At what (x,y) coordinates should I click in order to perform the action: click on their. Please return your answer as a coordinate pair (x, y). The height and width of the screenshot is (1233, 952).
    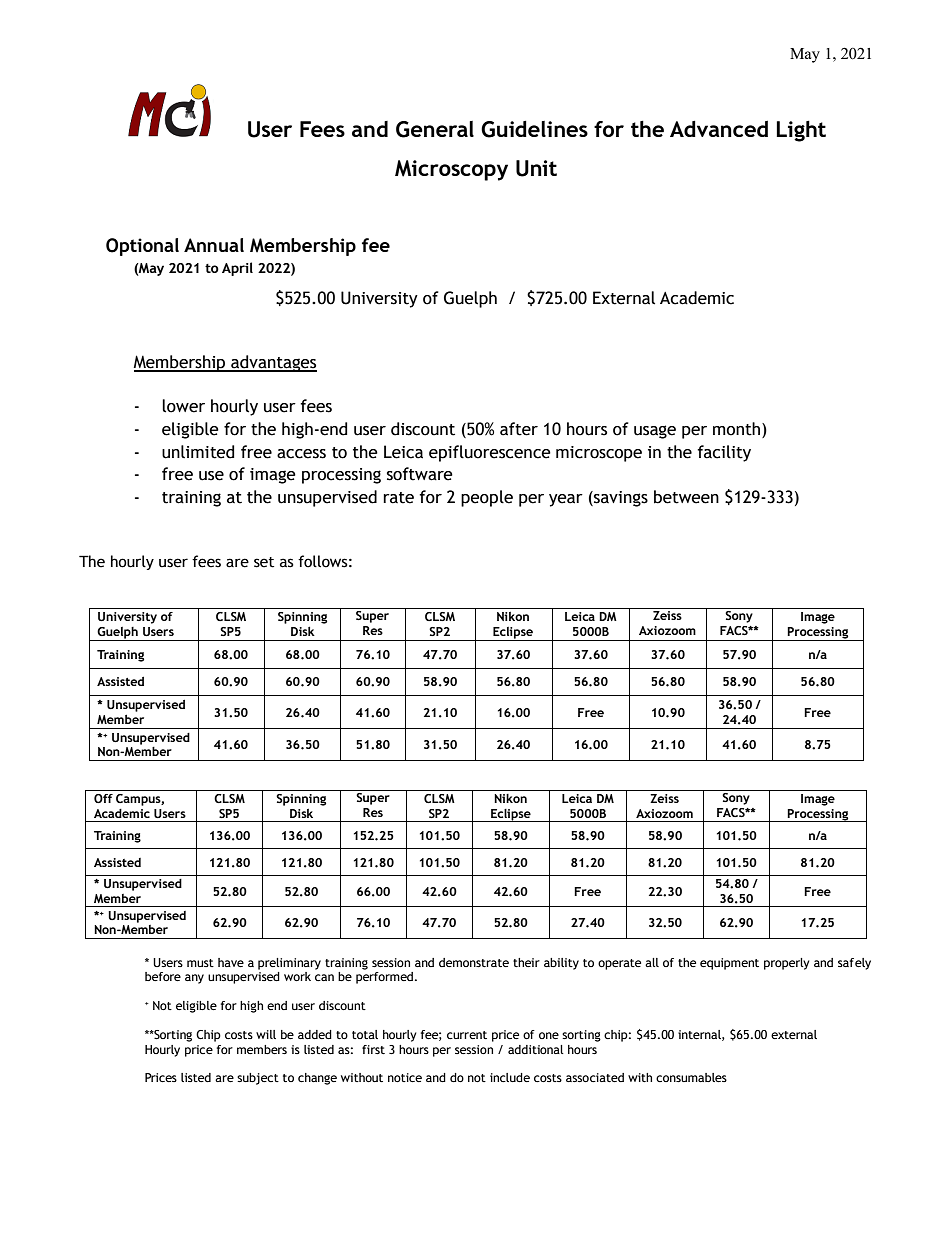
    Looking at the image, I should click on (526, 962).
